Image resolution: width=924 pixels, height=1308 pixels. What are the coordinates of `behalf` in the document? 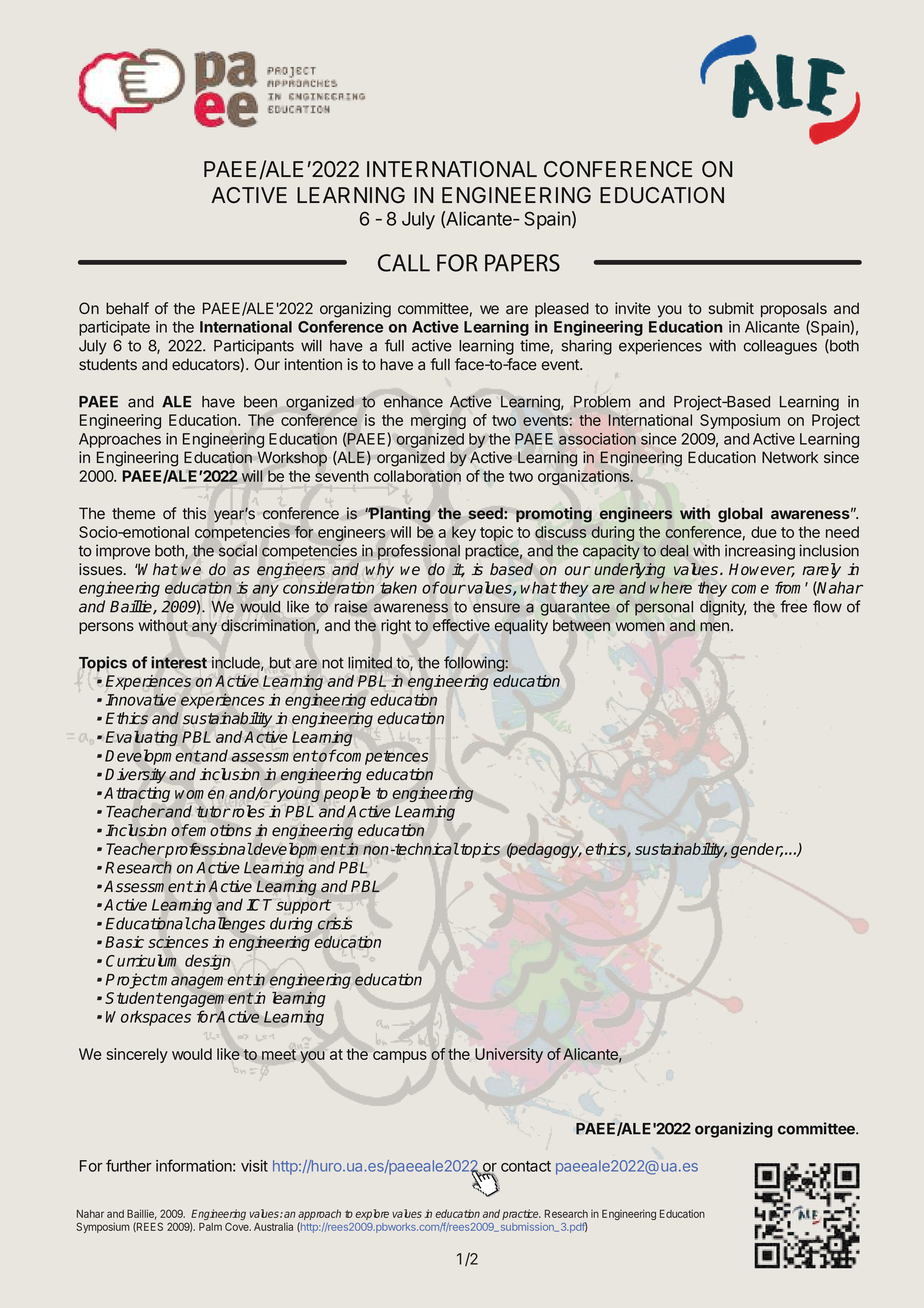 It's located at (127, 308).
